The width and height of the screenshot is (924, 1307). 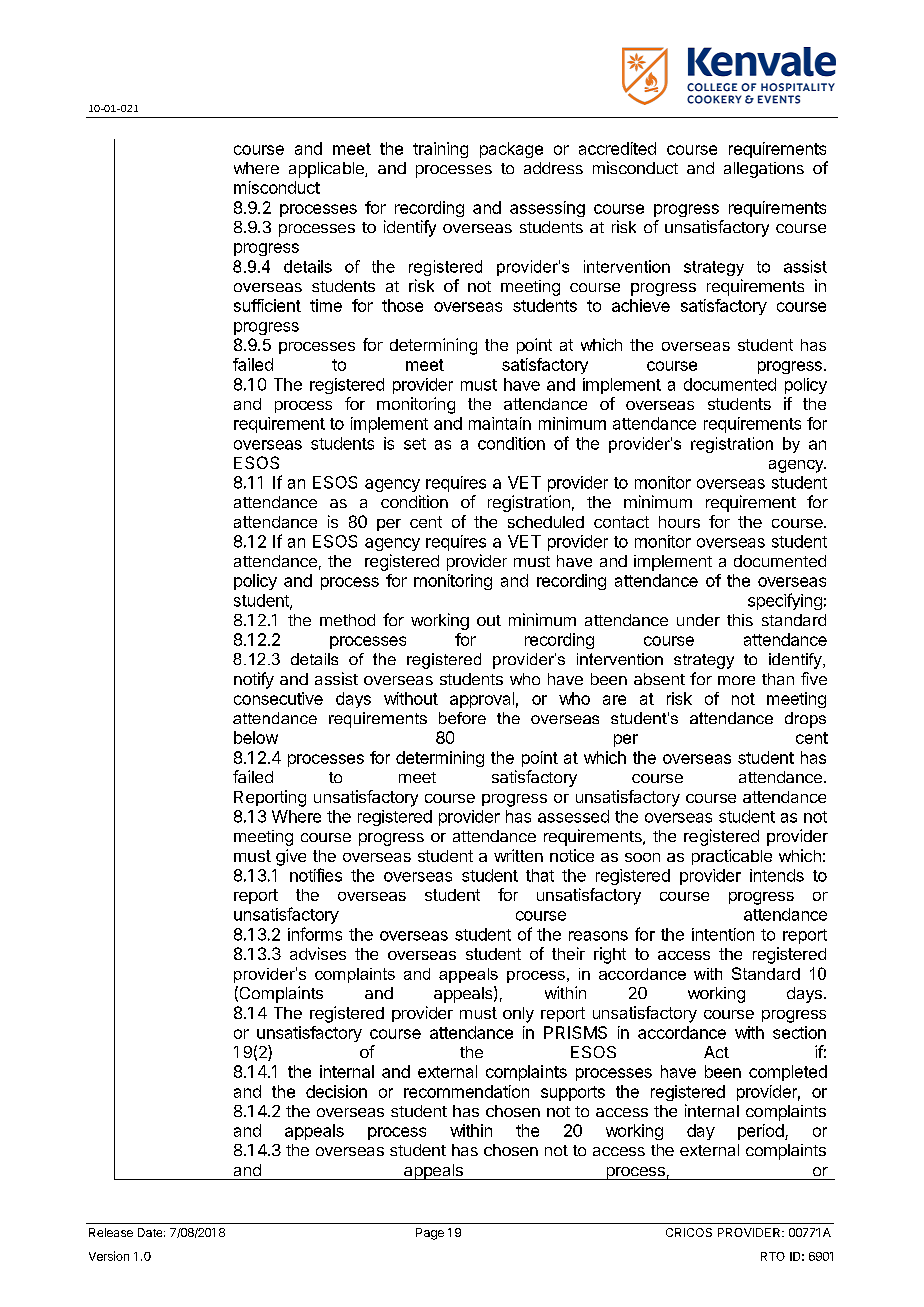 What do you see at coordinates (327, 170) in the screenshot?
I see `applicable` at bounding box center [327, 170].
